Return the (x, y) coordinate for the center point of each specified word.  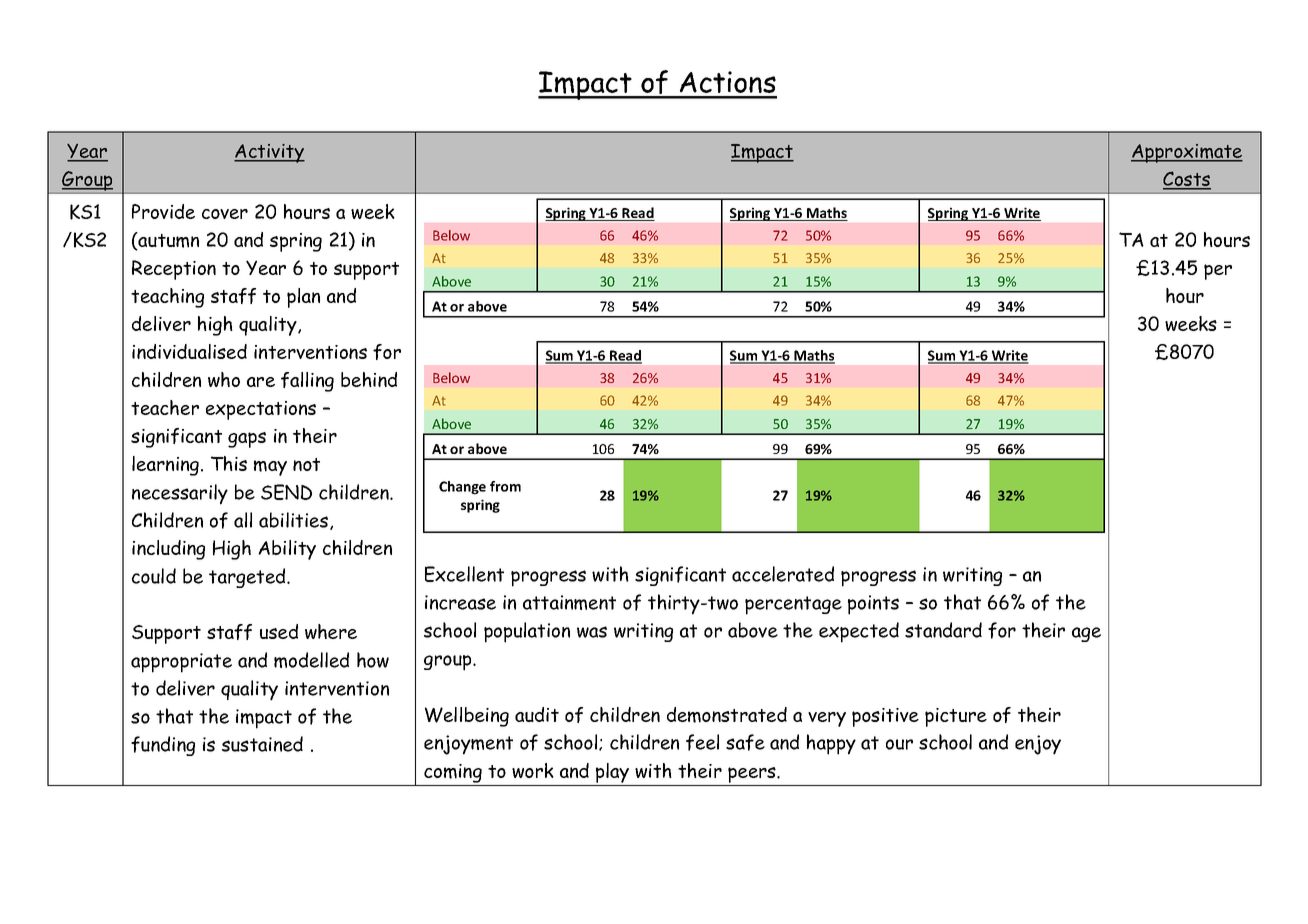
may (270, 468)
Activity (269, 153)
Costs (1187, 180)
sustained (262, 744)
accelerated (783, 574)
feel (702, 742)
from (505, 486)
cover (225, 214)
